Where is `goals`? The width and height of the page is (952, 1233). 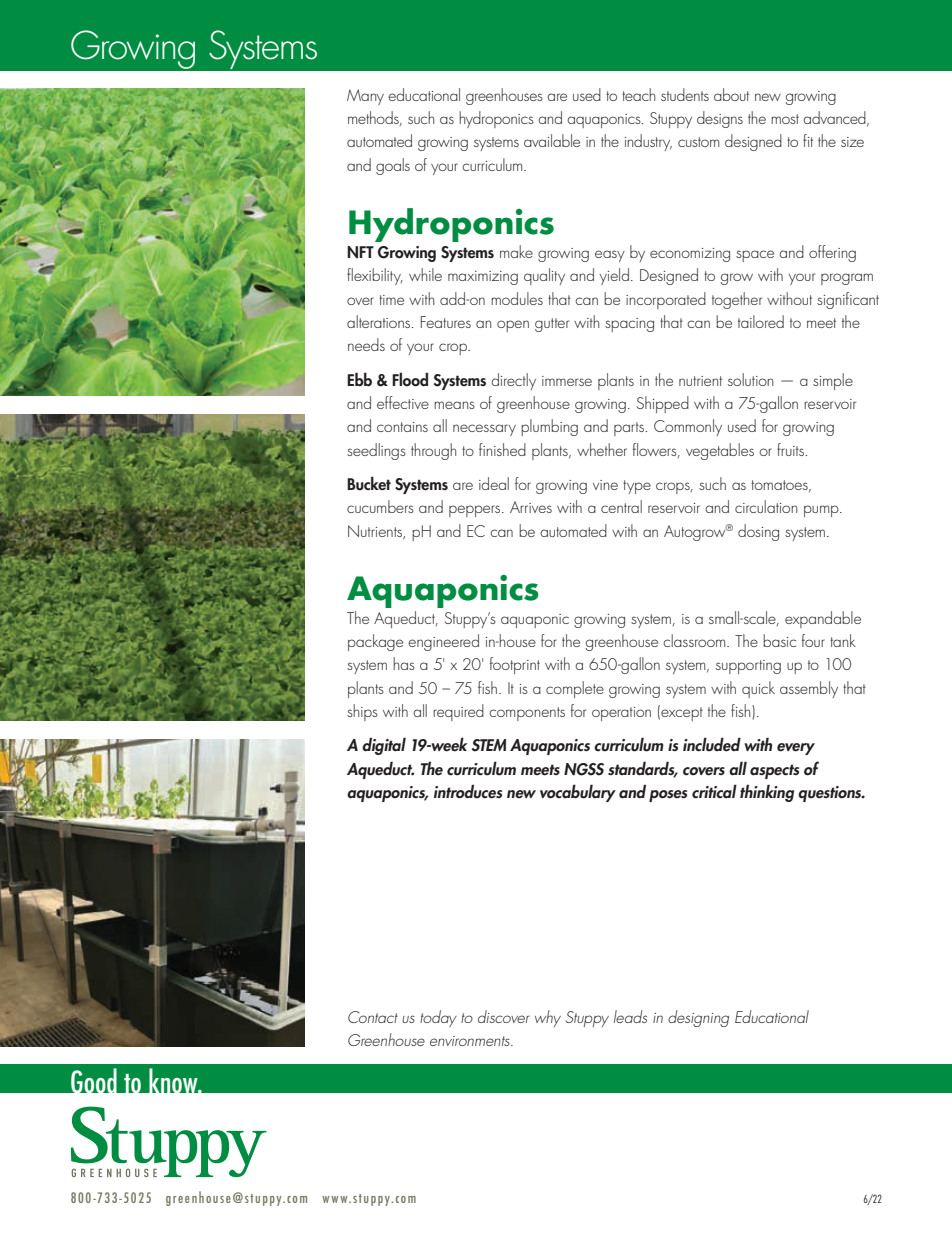 goals is located at coordinates (393, 166).
